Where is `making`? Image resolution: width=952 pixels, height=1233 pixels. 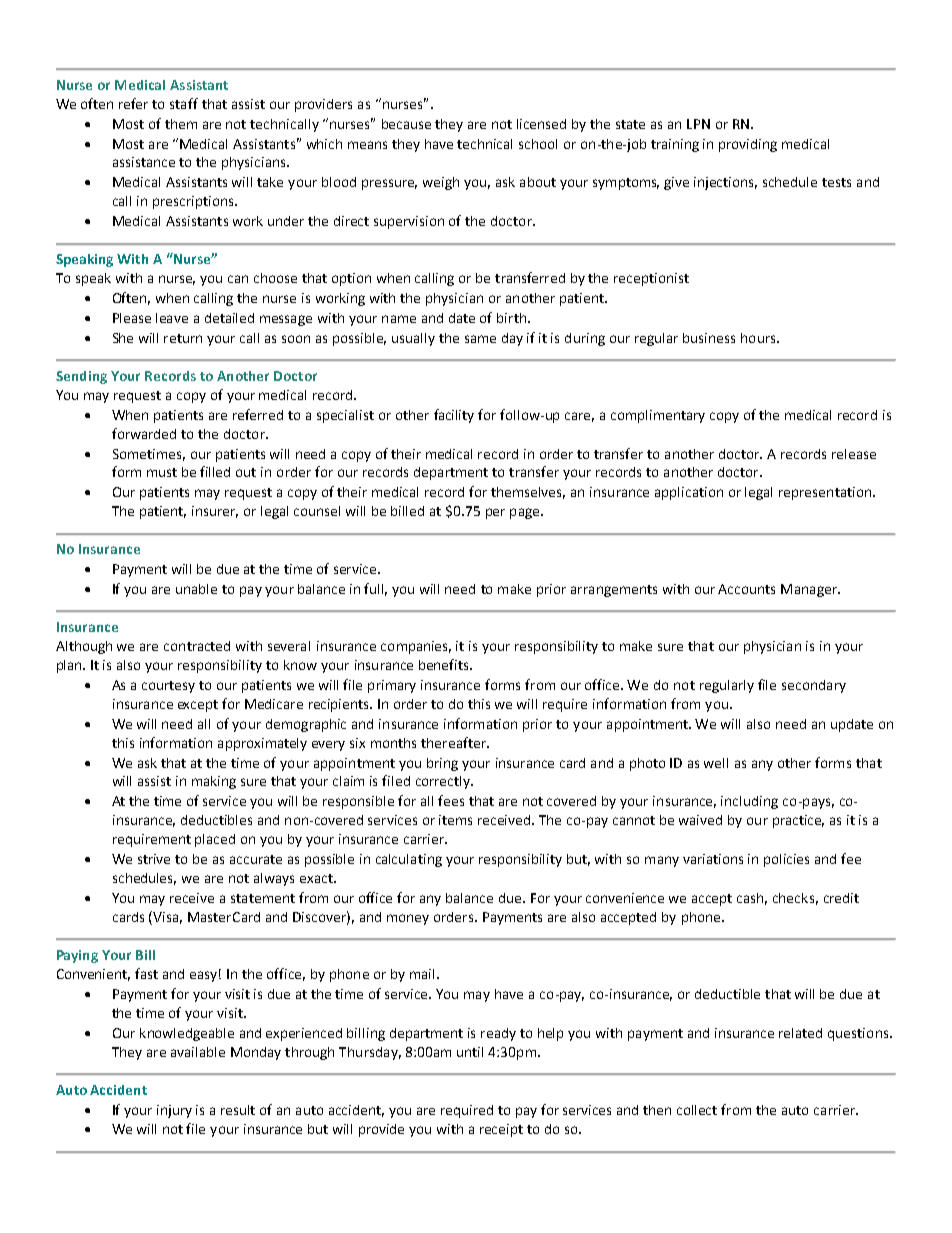
making is located at coordinates (214, 782).
